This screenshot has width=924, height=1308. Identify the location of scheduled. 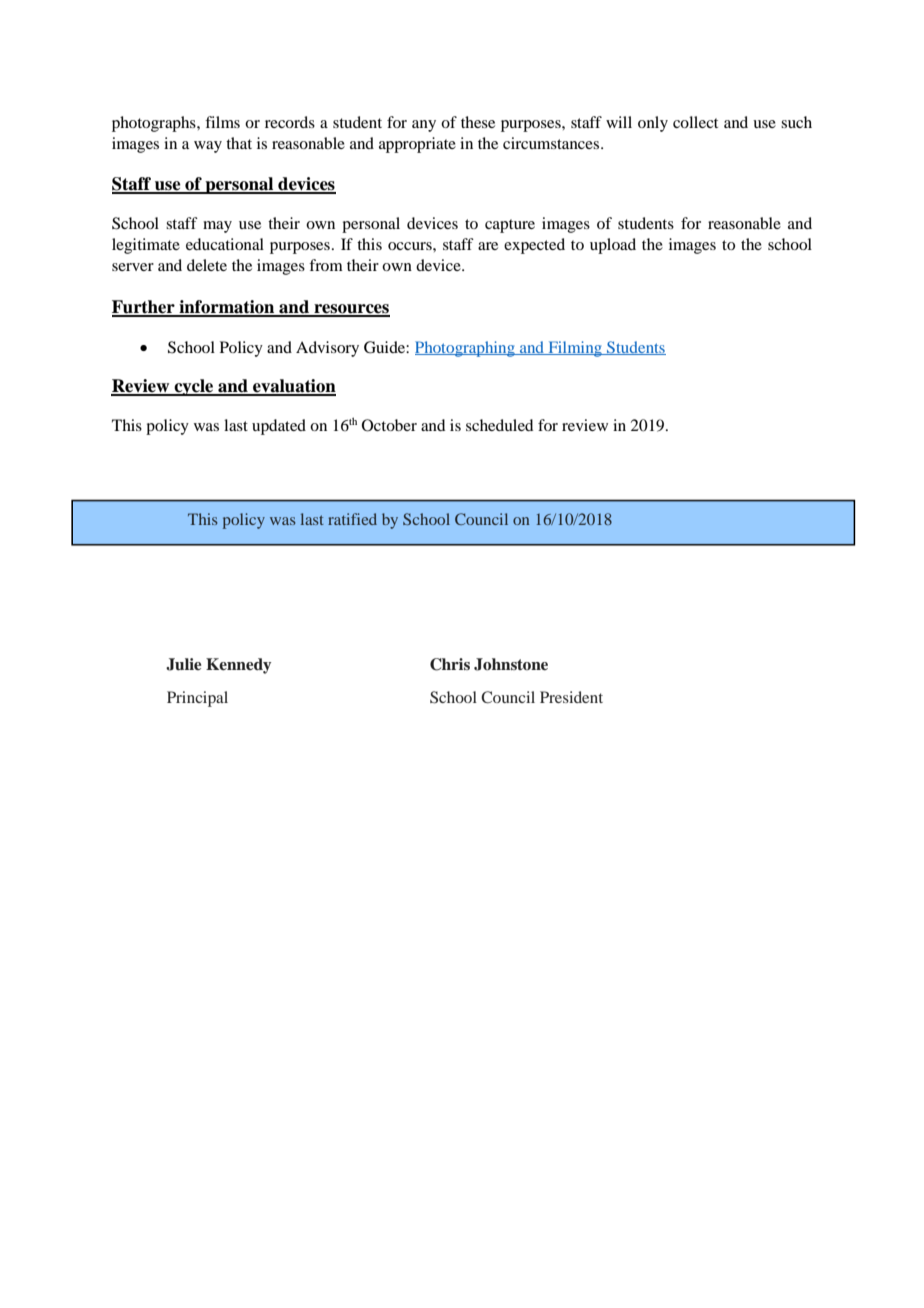
(499, 425).
